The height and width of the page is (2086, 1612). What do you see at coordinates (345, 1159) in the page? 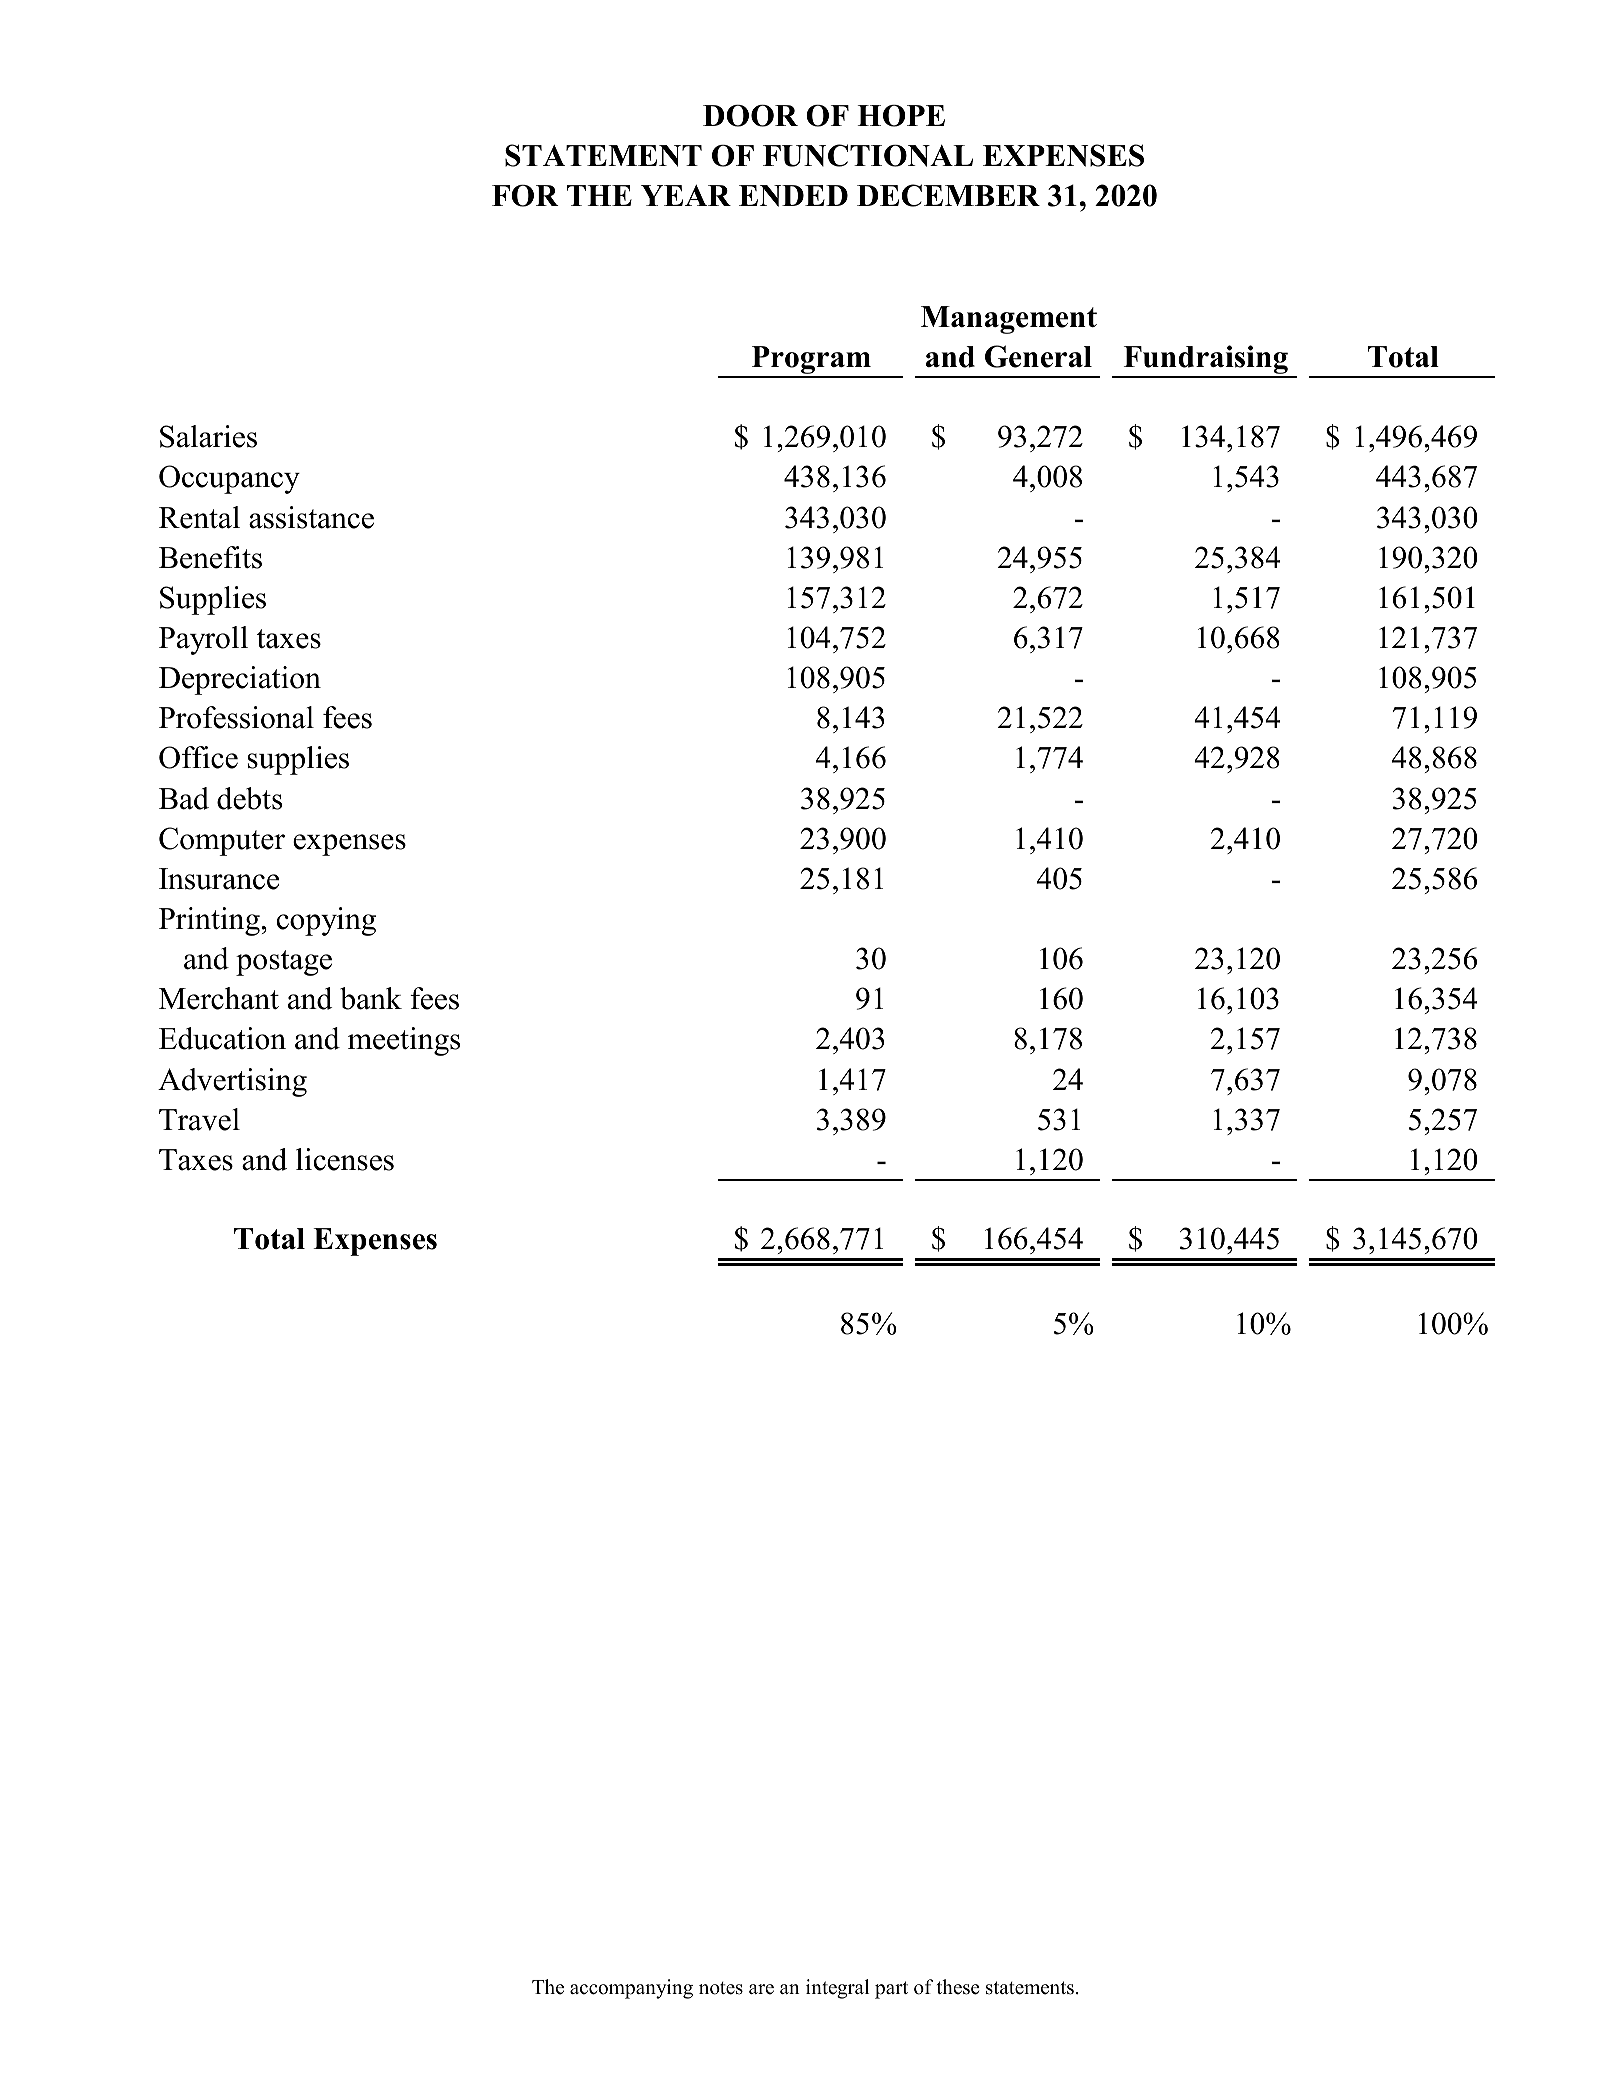
I see `licenses` at bounding box center [345, 1159].
